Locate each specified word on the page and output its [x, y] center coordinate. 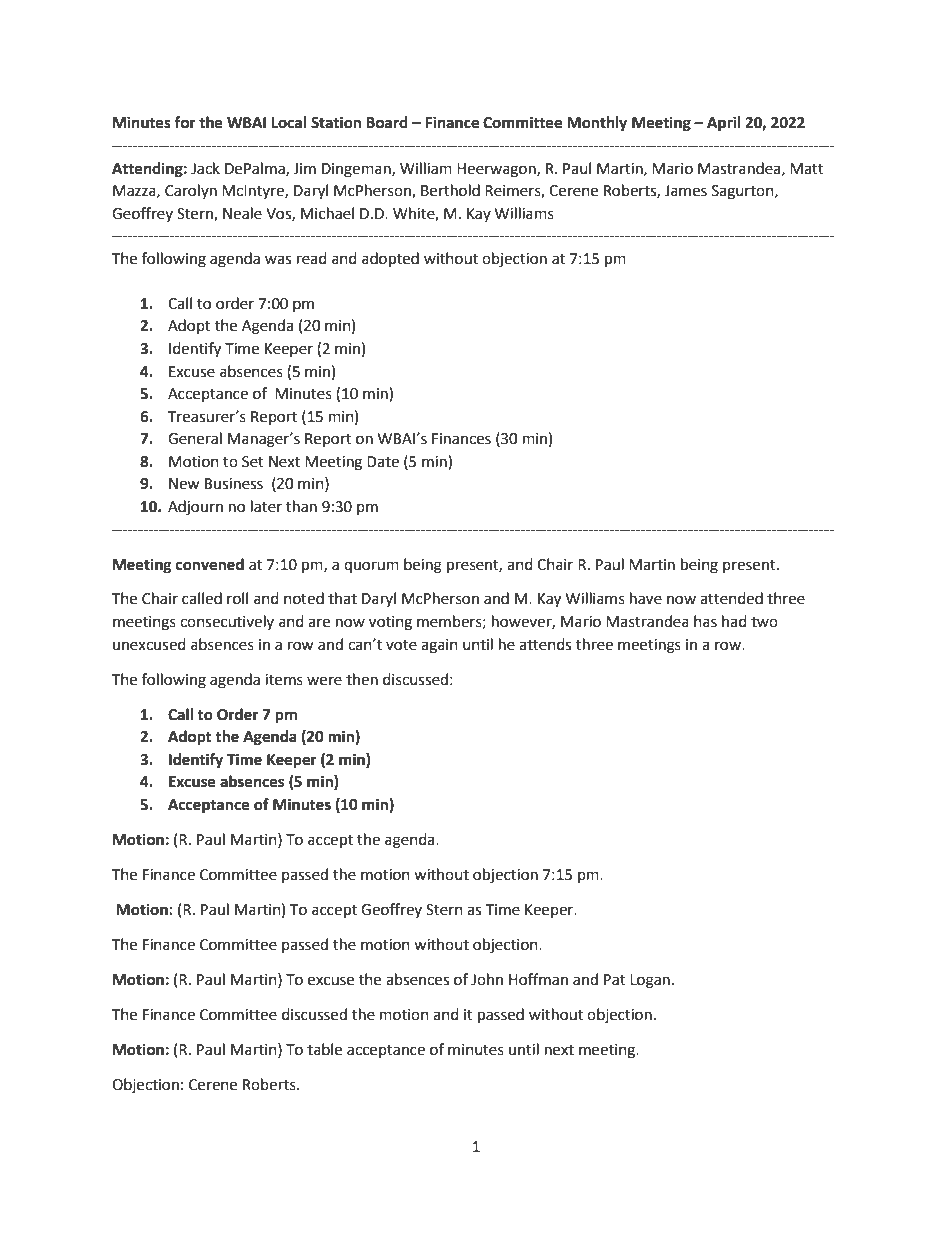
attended [731, 598]
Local [288, 122]
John [487, 979]
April [724, 124]
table [324, 1049]
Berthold [450, 190]
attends [545, 644]
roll [237, 598]
